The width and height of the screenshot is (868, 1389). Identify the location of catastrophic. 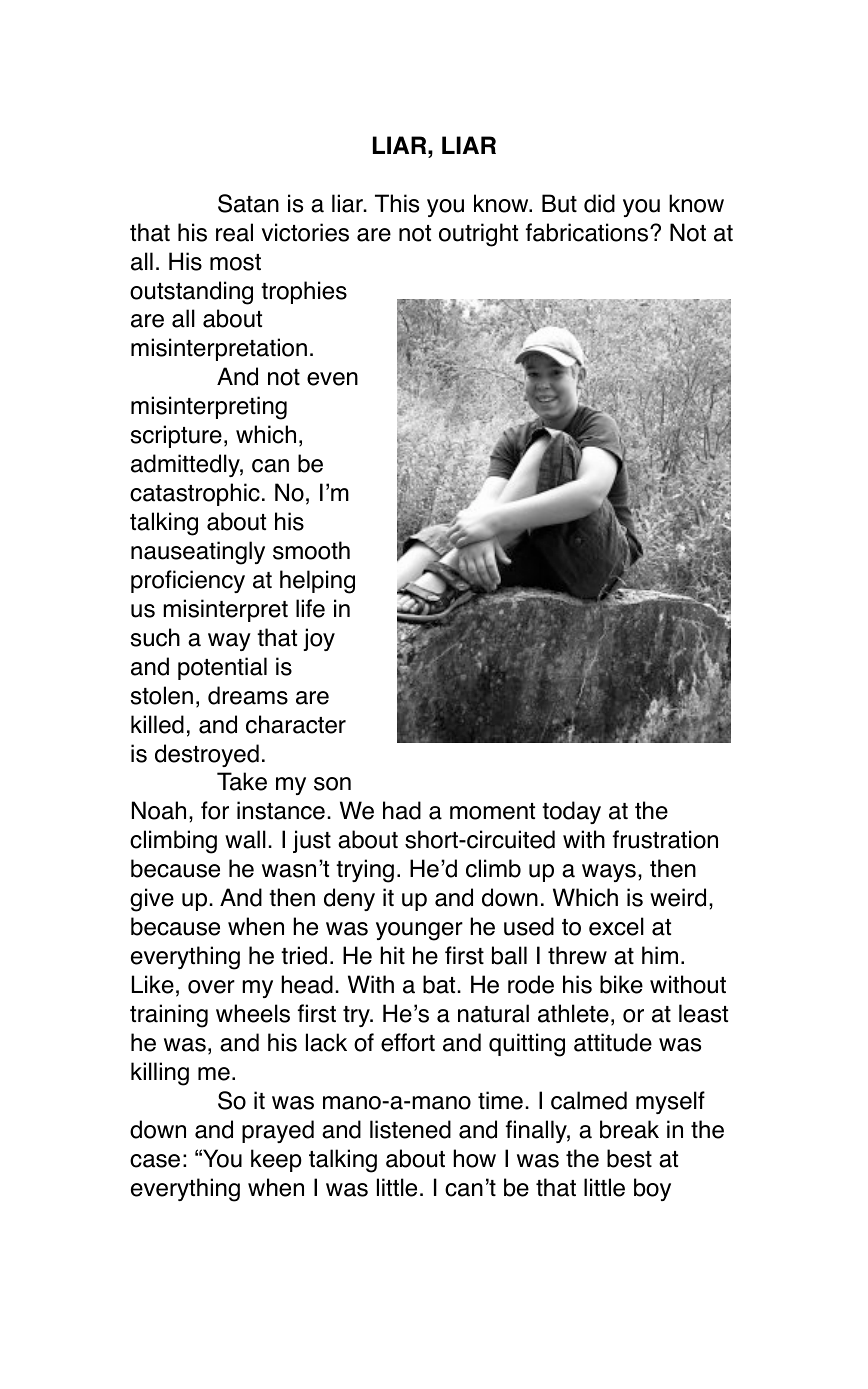
(195, 494).
